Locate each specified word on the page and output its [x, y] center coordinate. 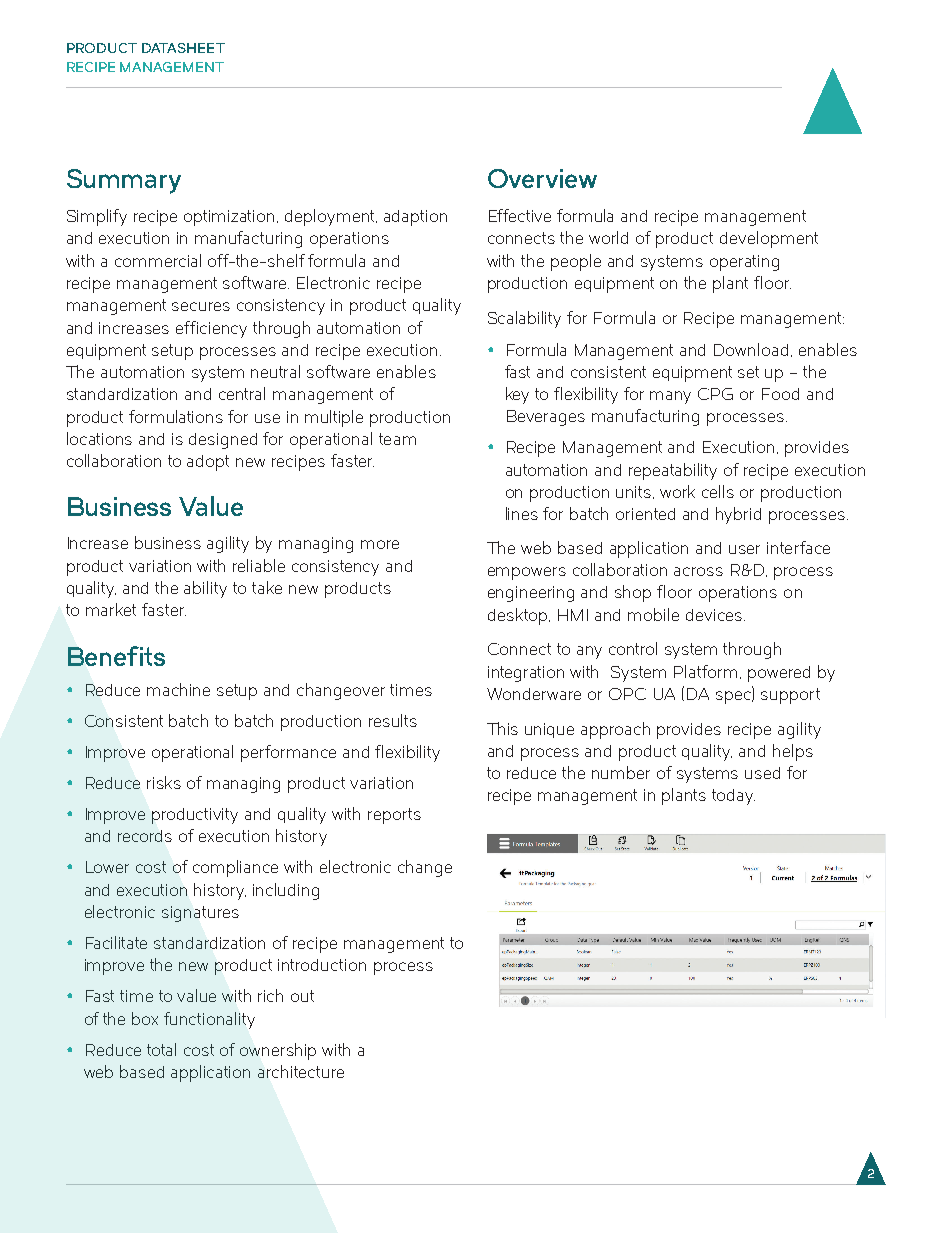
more [380, 544]
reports [394, 816]
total [161, 1049]
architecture [301, 1071]
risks [164, 782]
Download [753, 350]
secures [201, 306]
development [769, 239]
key [517, 395]
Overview [542, 178]
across [698, 571]
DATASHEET [183, 48]
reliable [259, 565]
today [733, 797]
